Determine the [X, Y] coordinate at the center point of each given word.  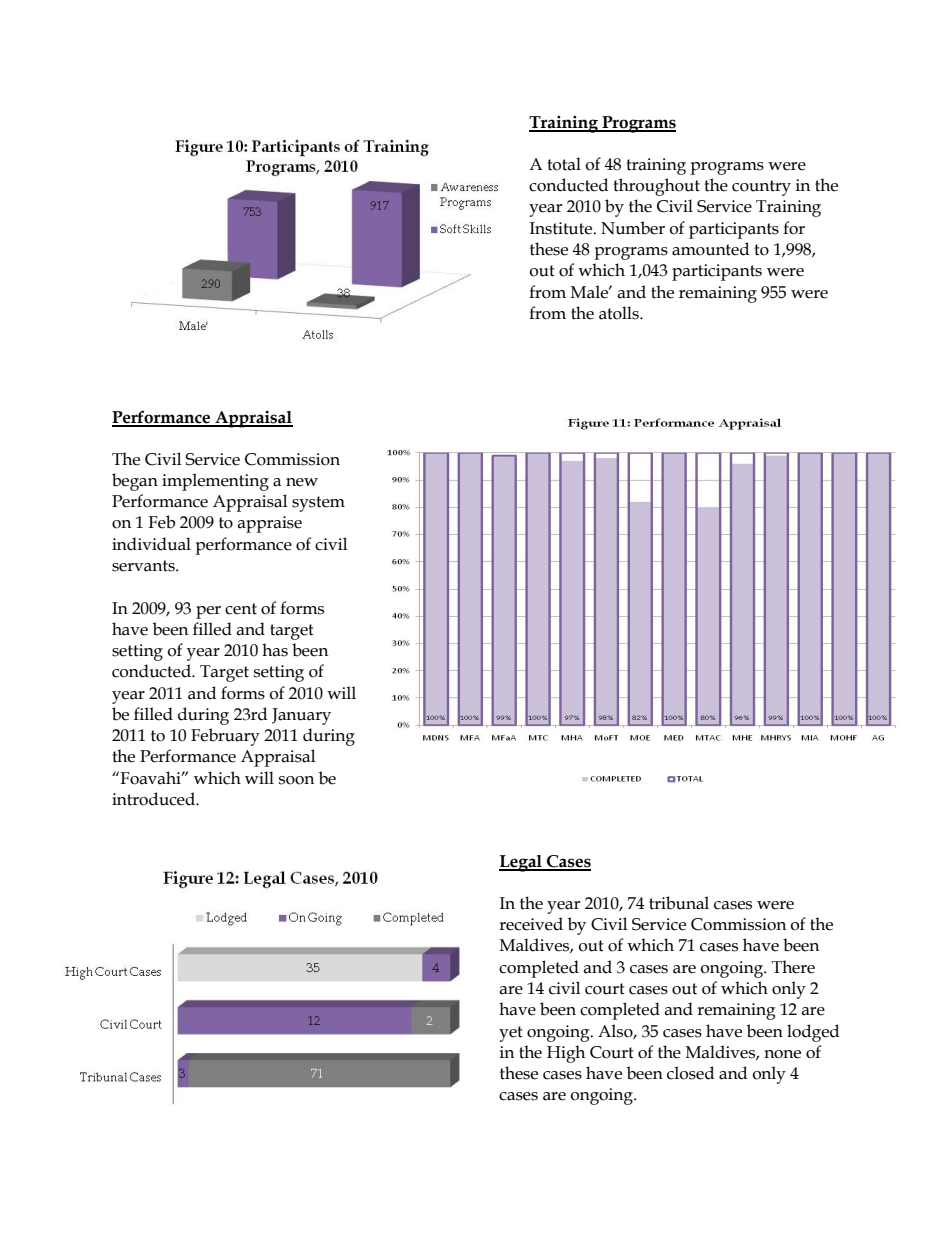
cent [241, 609]
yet [511, 1034]
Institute [562, 228]
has [275, 650]
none [782, 1054]
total [564, 164]
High [566, 1054]
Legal [521, 863]
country [761, 188]
